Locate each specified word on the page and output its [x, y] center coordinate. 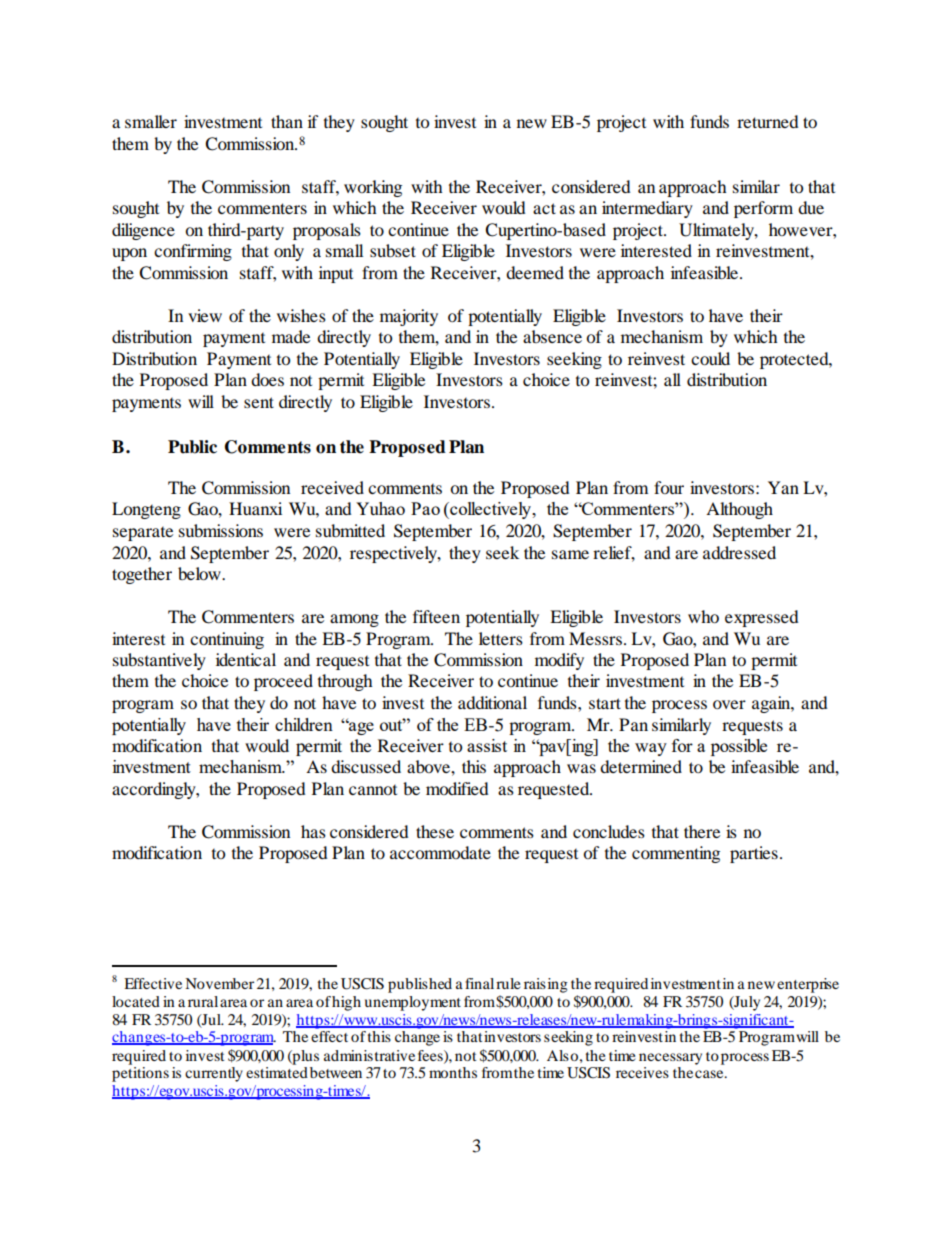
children [304, 724]
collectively [491, 510]
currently [214, 1074]
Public [192, 447]
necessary [670, 1059]
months [453, 1072]
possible [739, 747]
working [373, 188]
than [287, 121]
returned [768, 121]
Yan [783, 487]
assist [487, 745]
